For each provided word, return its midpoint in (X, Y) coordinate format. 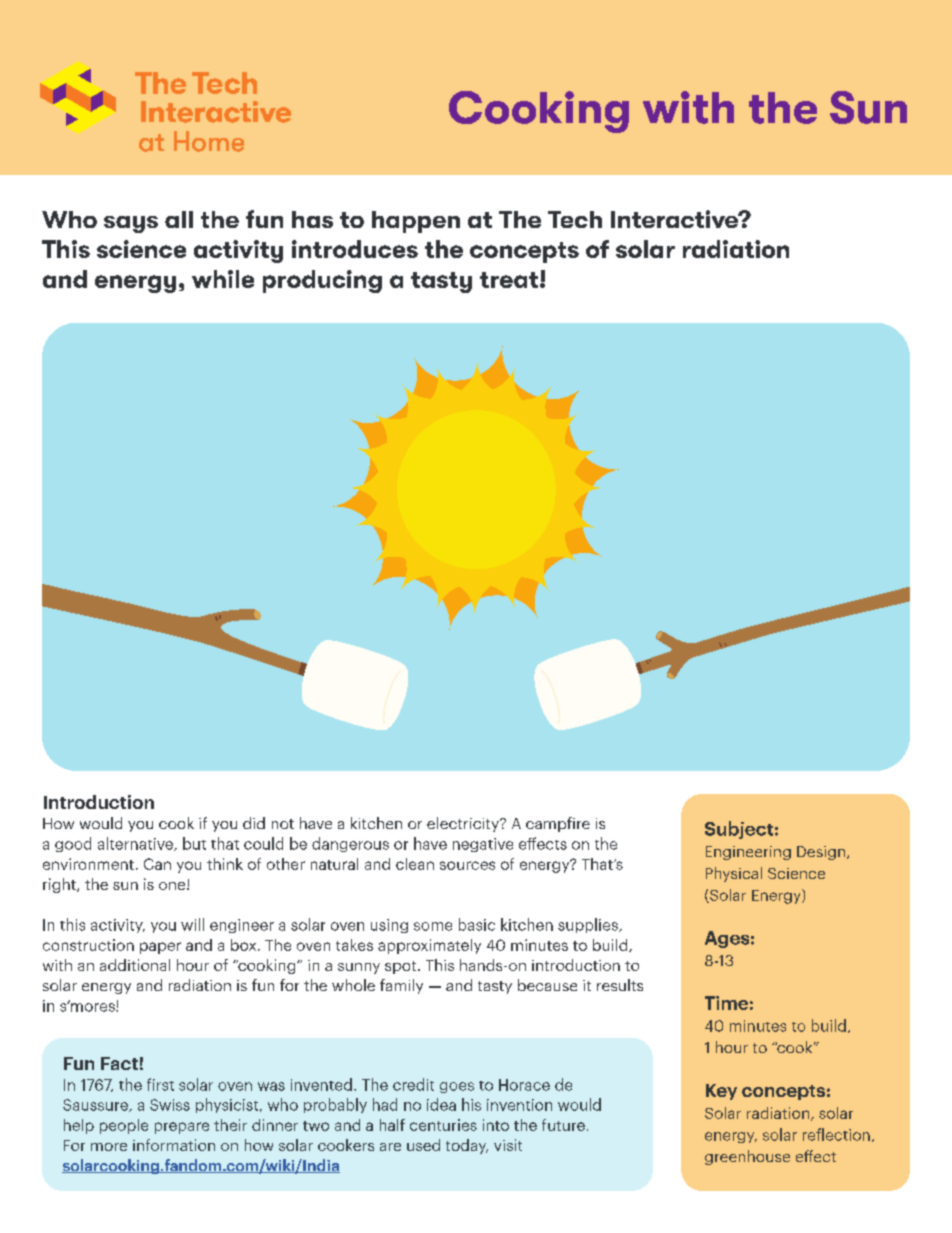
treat (510, 280)
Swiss (170, 1105)
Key (721, 1092)
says (131, 224)
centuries (443, 1125)
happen (416, 222)
